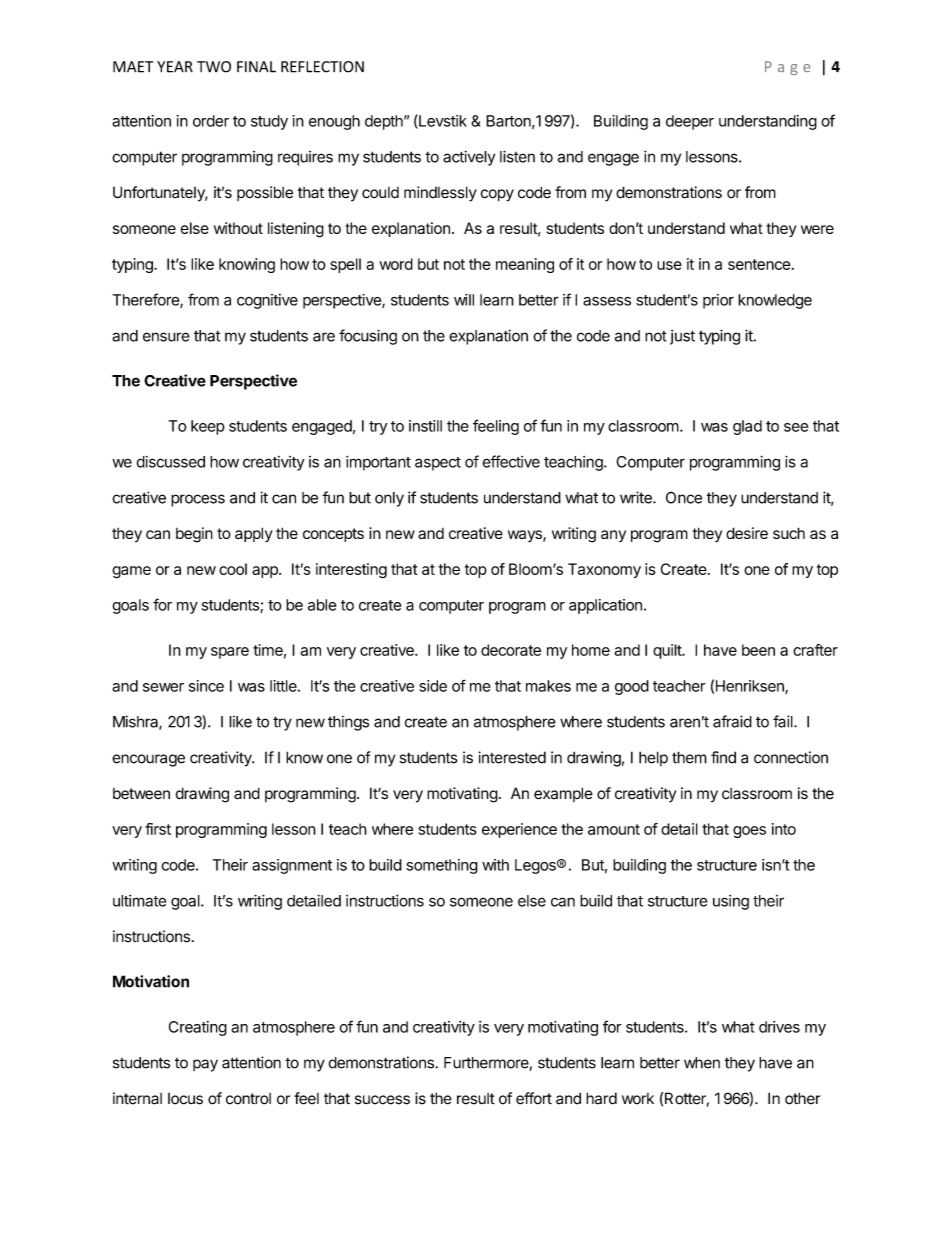 This image has height=1233, width=952. I want to click on interested, so click(512, 757).
